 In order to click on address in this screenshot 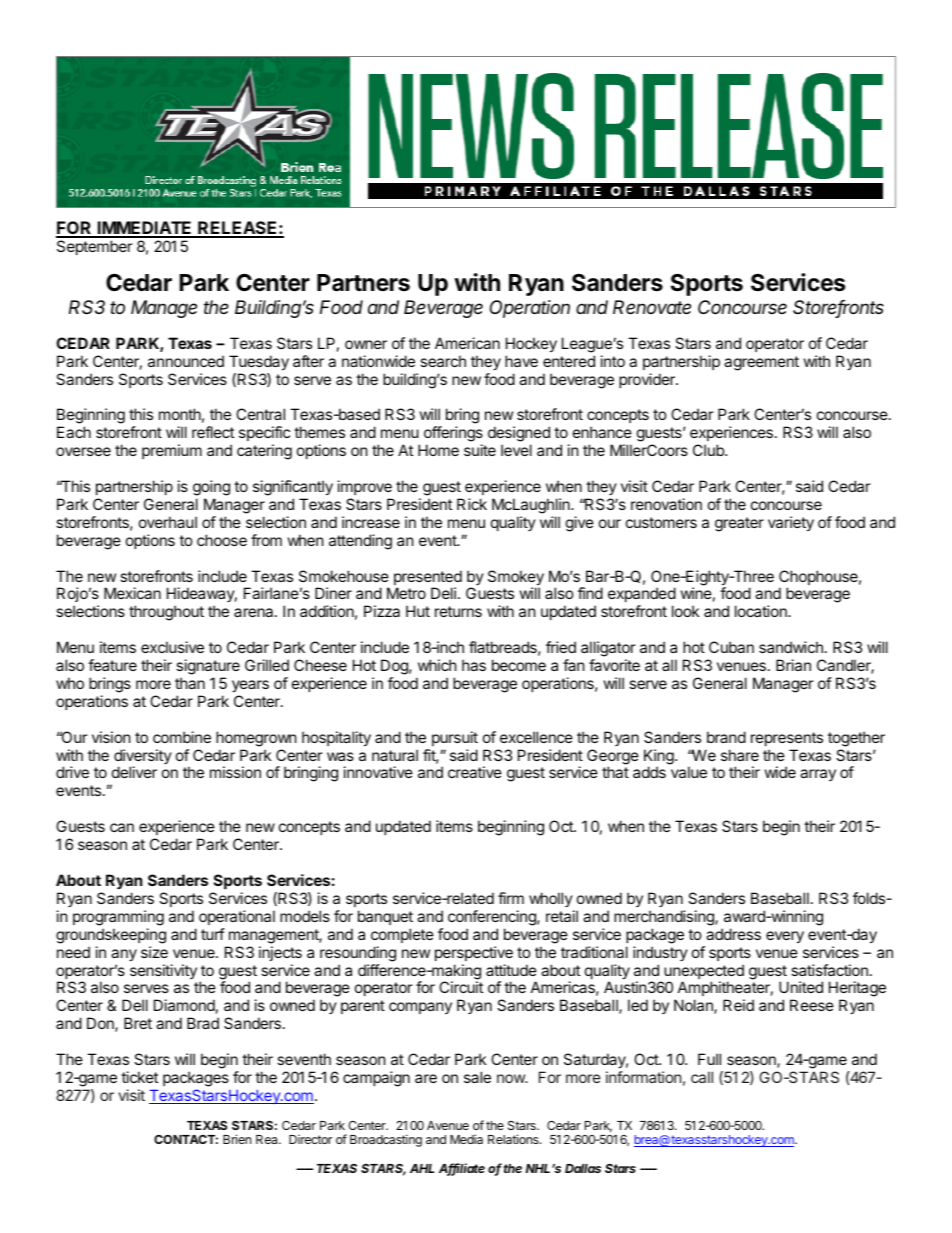, I will do `click(733, 934)`.
